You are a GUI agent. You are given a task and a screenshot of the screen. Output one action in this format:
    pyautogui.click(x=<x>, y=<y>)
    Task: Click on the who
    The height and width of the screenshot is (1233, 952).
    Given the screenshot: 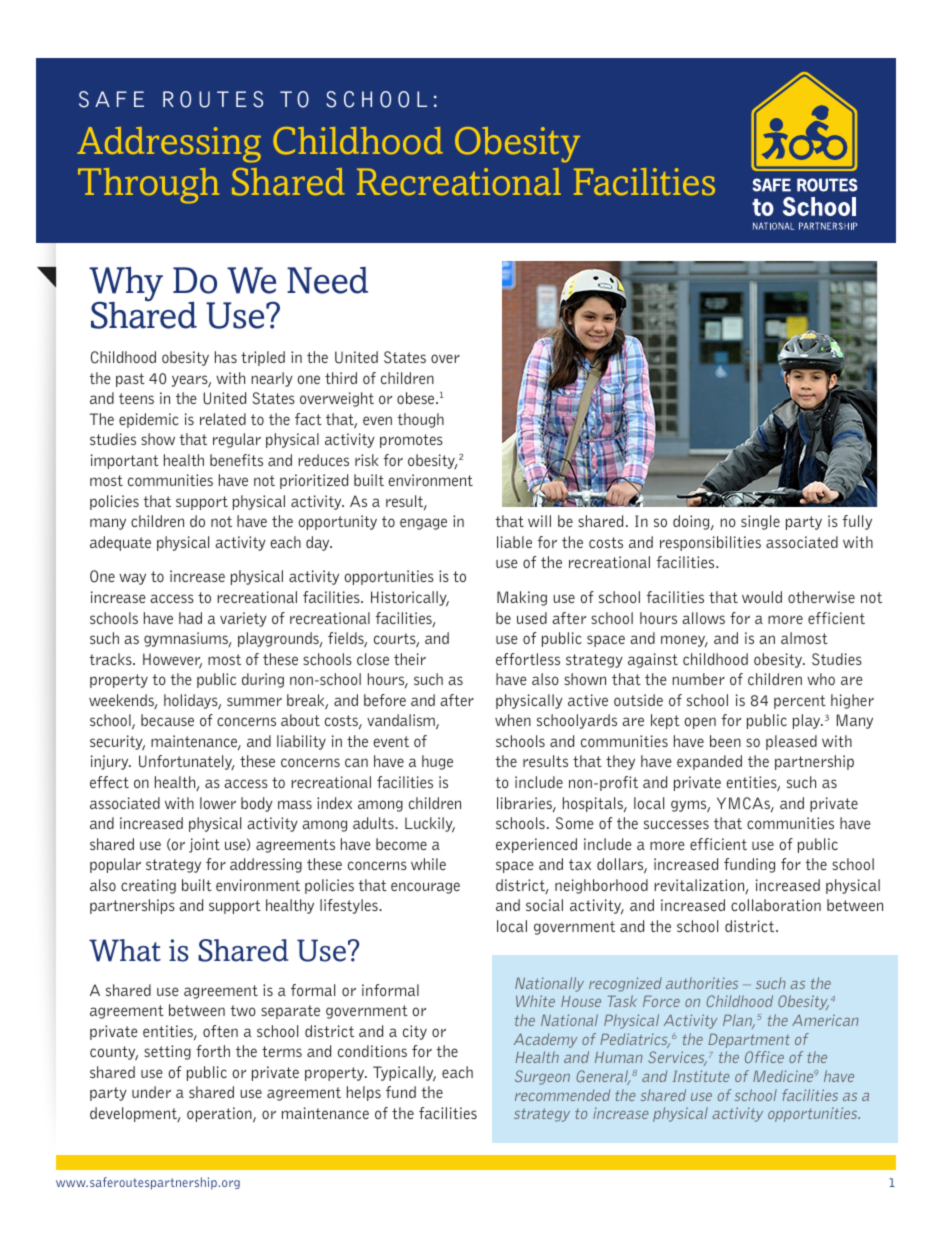 What is the action you would take?
    pyautogui.click(x=821, y=679)
